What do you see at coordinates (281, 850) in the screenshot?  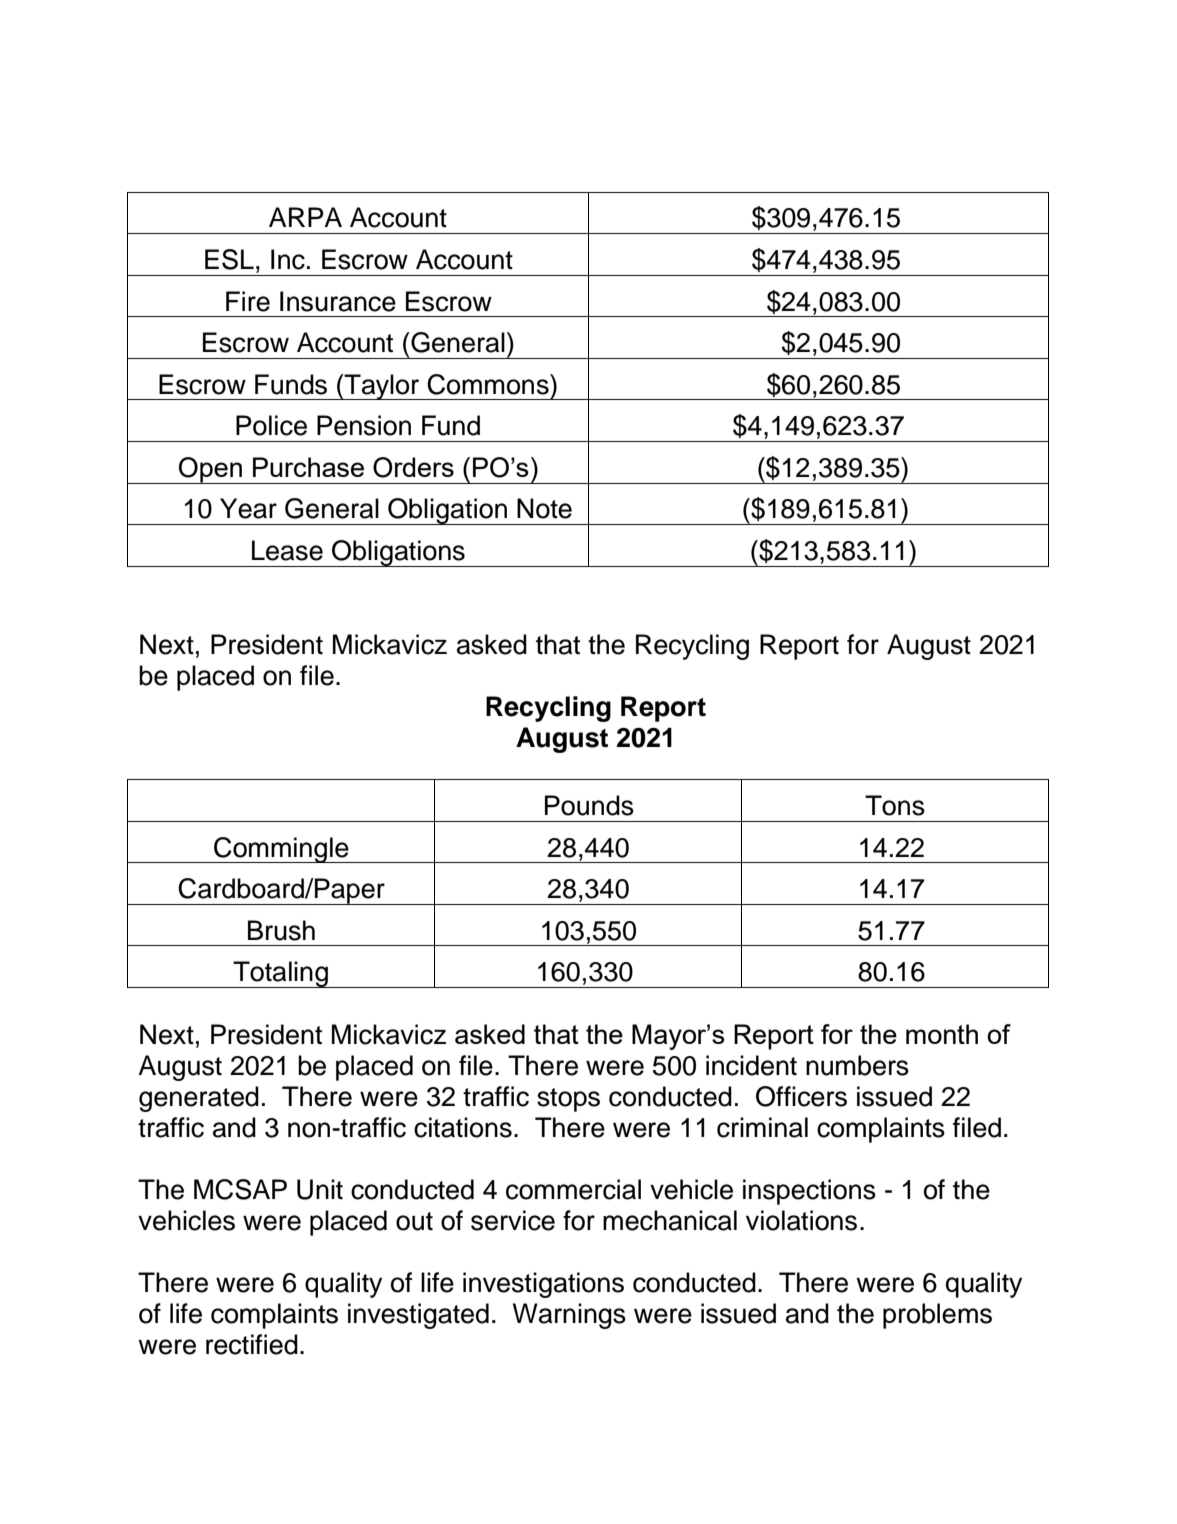 I see `Commingle` at bounding box center [281, 850].
